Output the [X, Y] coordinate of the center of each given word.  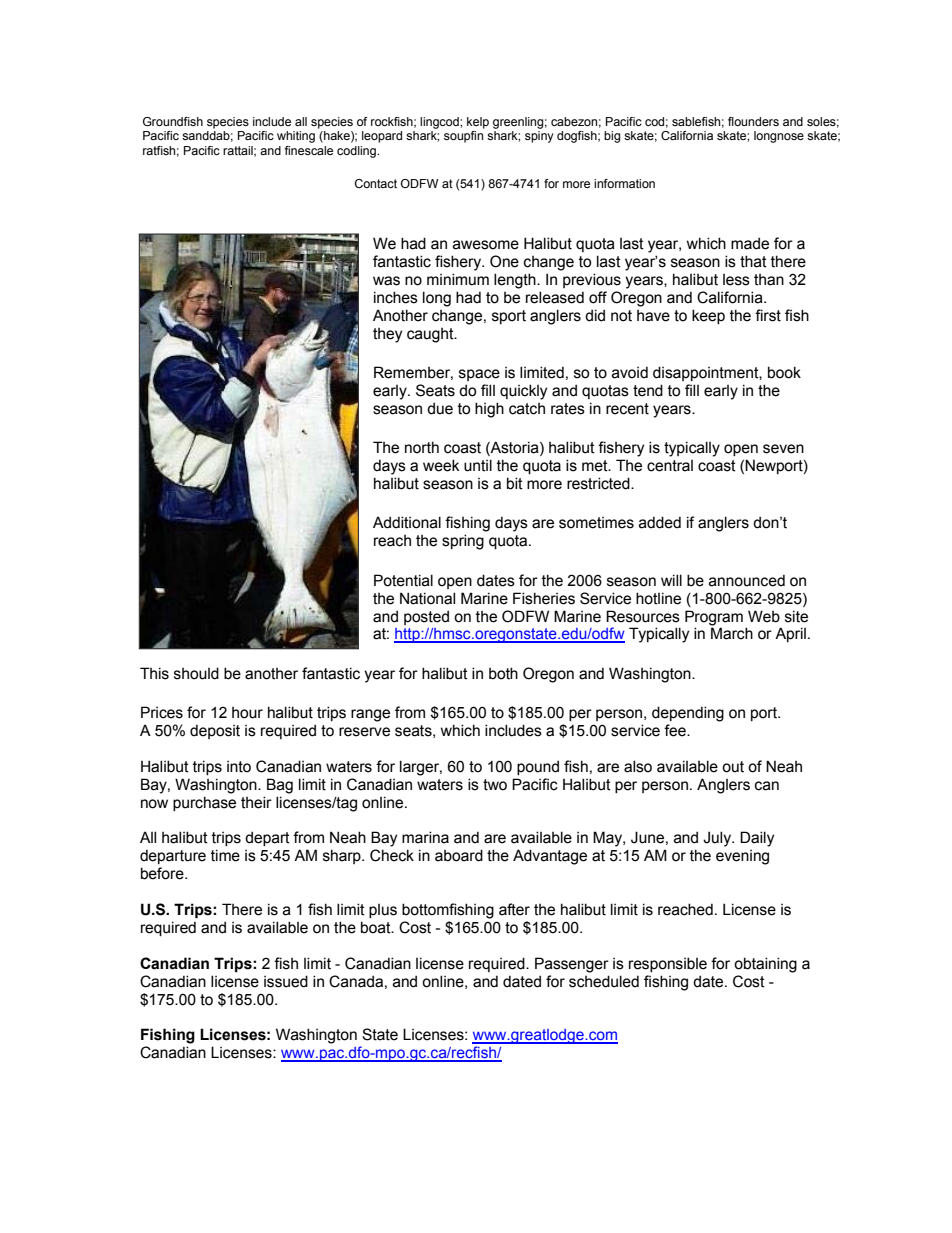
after [514, 909]
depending [688, 714]
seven [783, 449]
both [503, 673]
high [489, 410]
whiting [296, 137]
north [422, 447]
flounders [753, 121]
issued [286, 981]
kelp [478, 123]
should [196, 673]
